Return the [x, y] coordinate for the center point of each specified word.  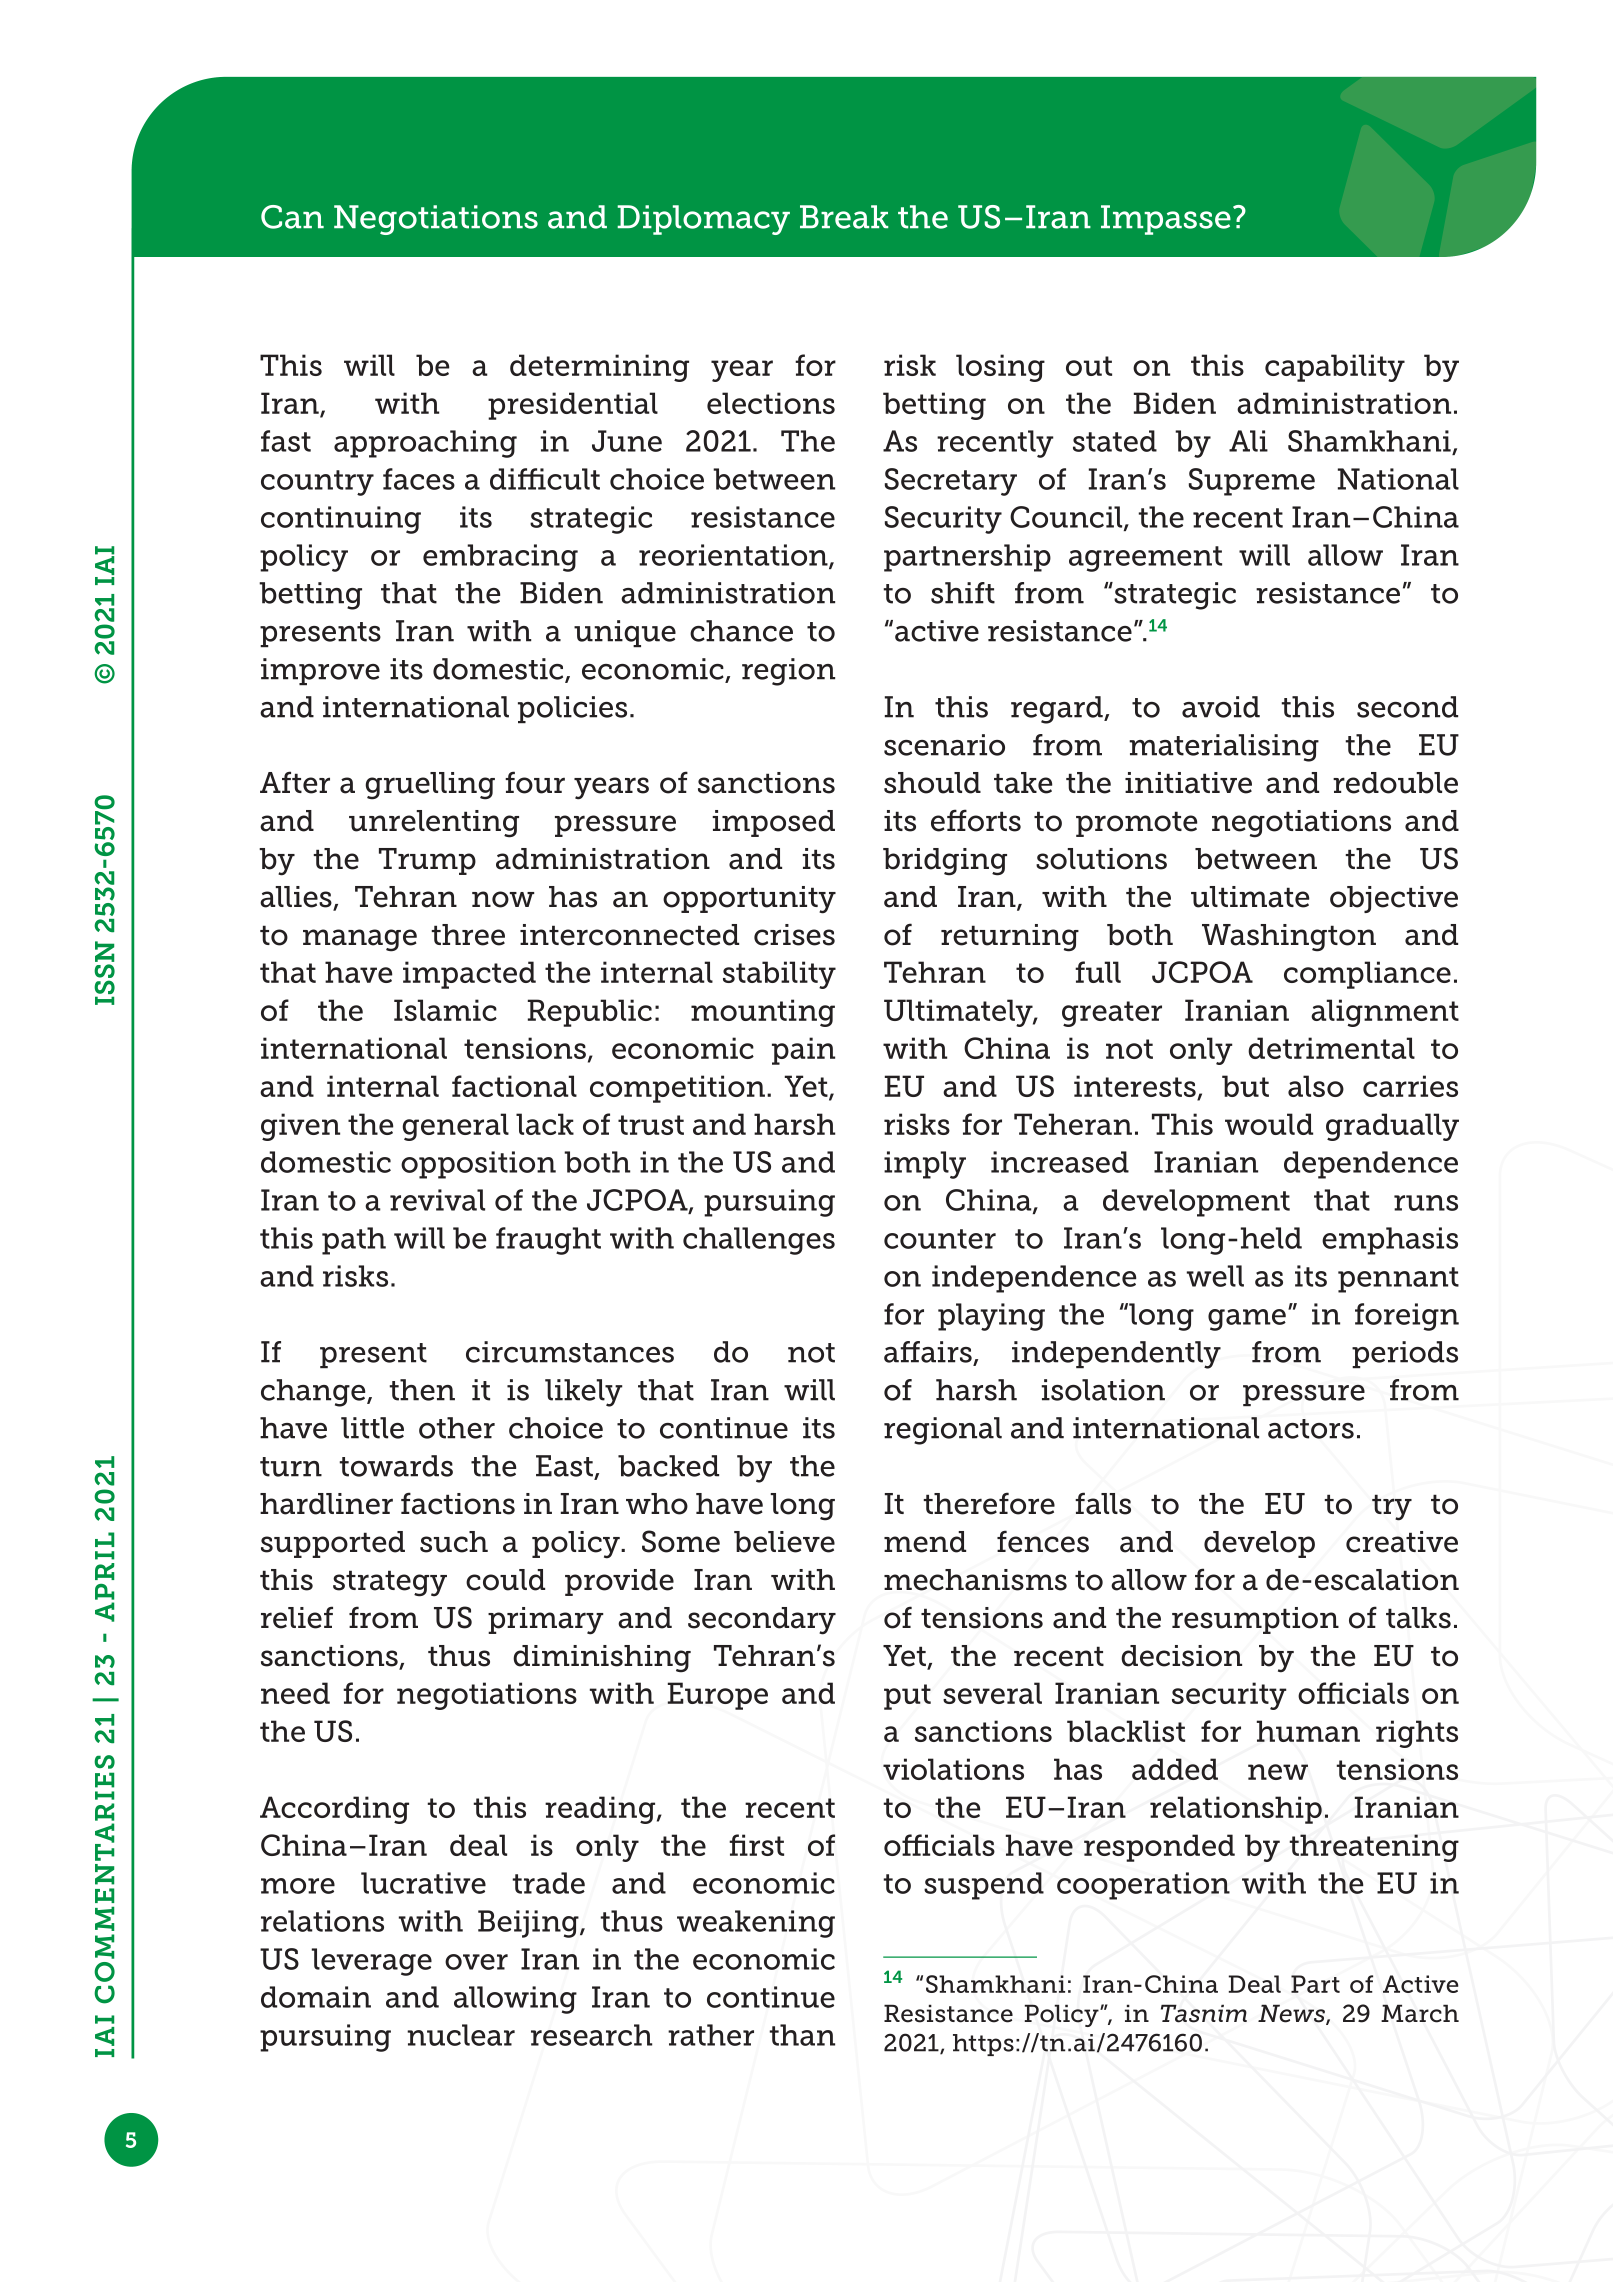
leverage [371, 1962]
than [802, 2035]
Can [292, 217]
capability [1335, 368]
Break [844, 217]
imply [925, 1165]
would [1269, 1124]
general [455, 1127]
